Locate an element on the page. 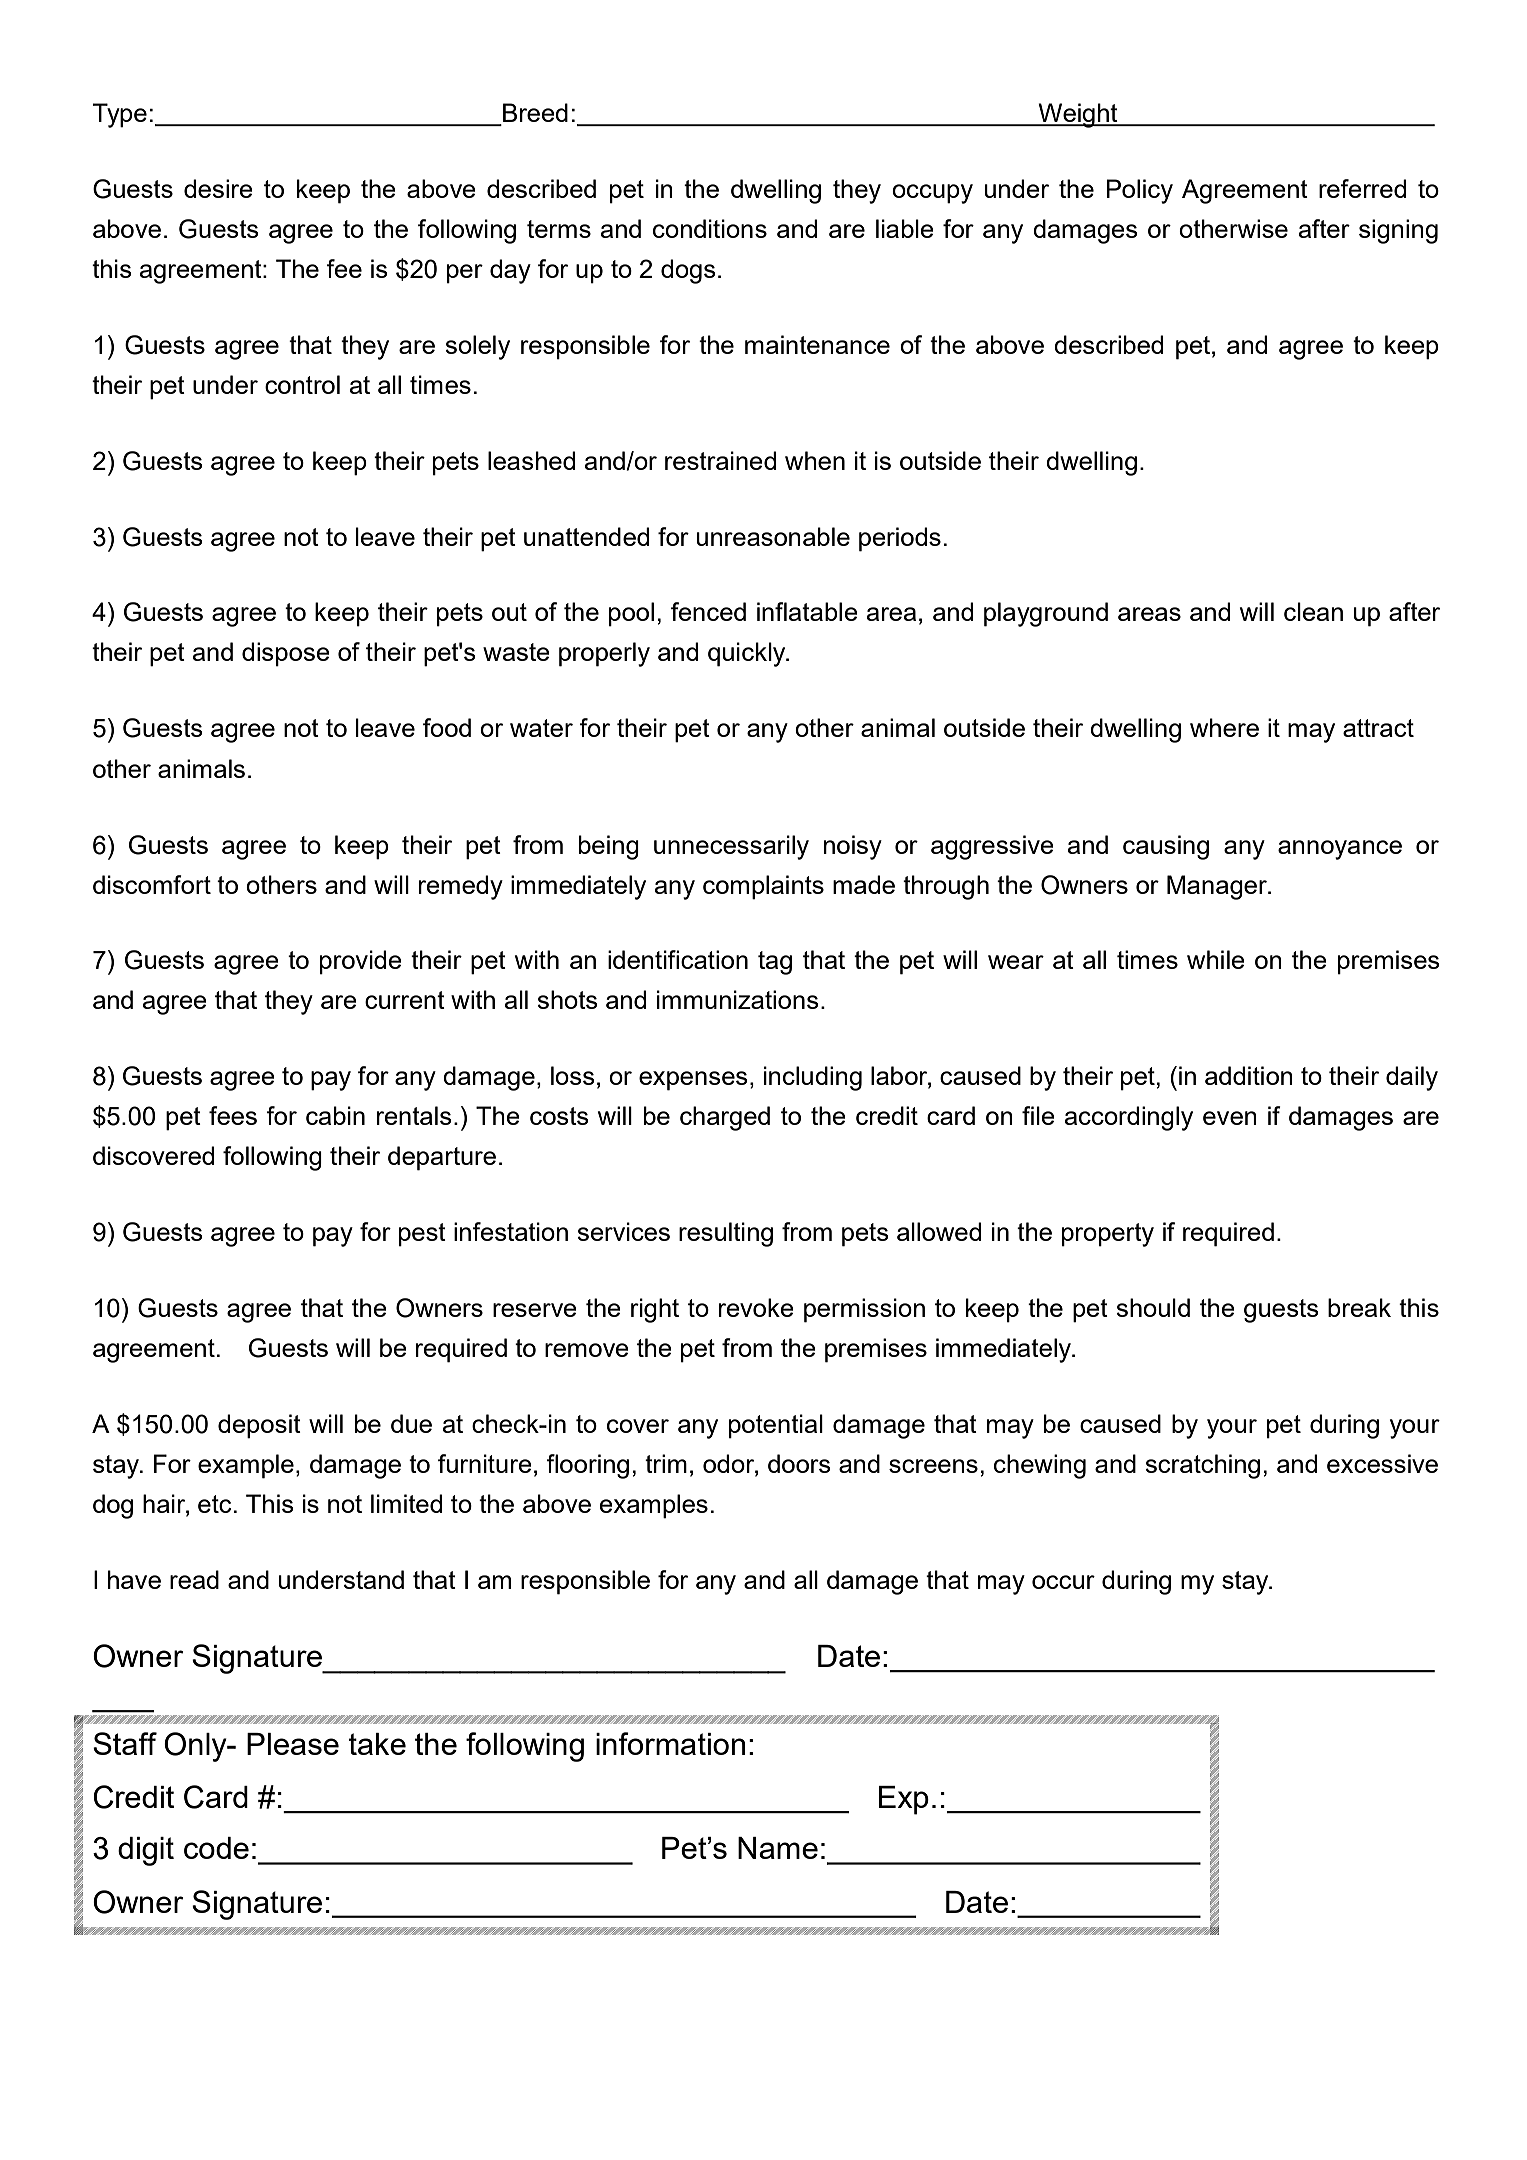  while is located at coordinates (1216, 959).
